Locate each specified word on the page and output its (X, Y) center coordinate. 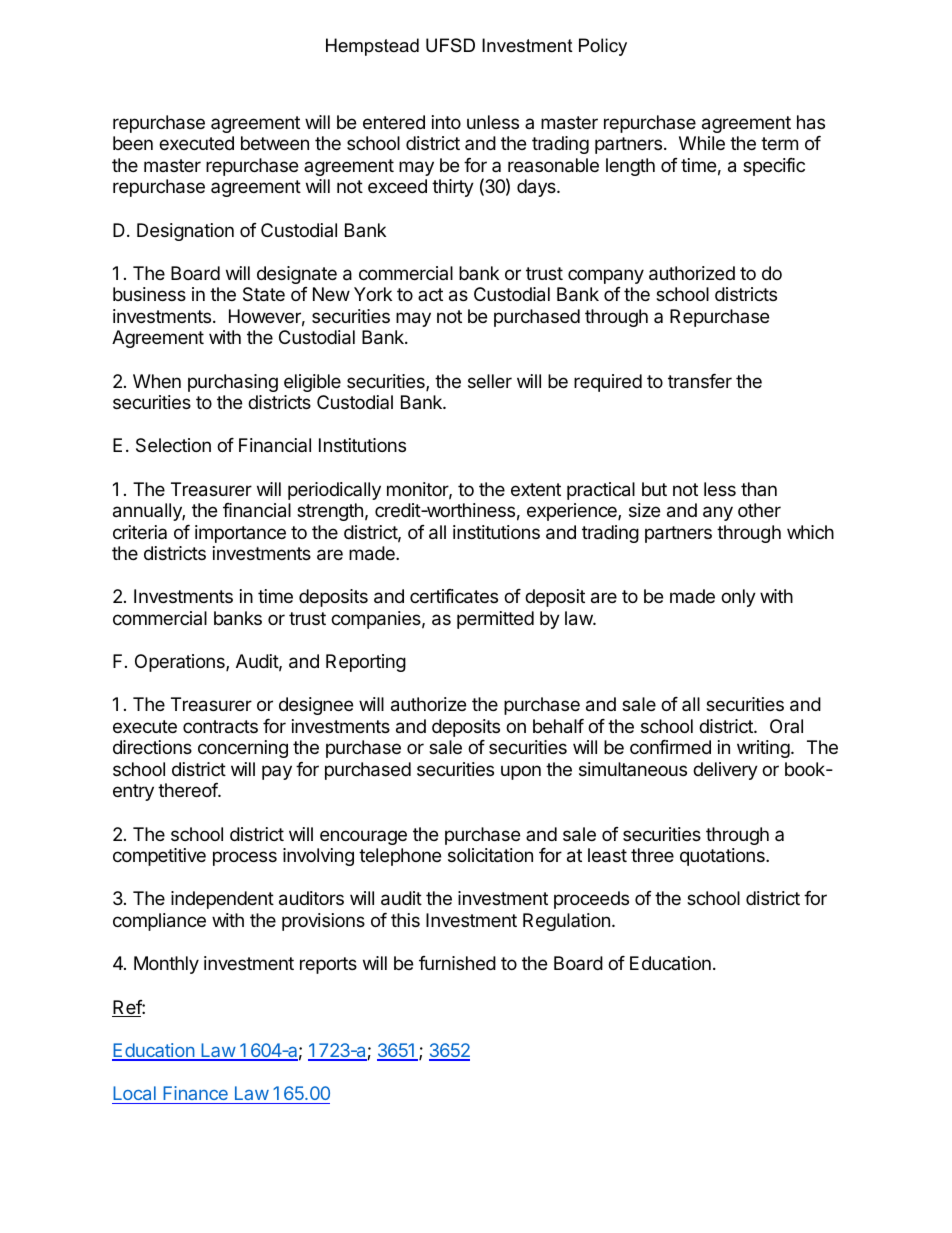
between (275, 143)
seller (490, 381)
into (446, 122)
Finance (195, 1093)
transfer (700, 381)
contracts (220, 727)
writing (763, 749)
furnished (457, 963)
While (702, 143)
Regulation (566, 922)
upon (521, 772)
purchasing (233, 383)
